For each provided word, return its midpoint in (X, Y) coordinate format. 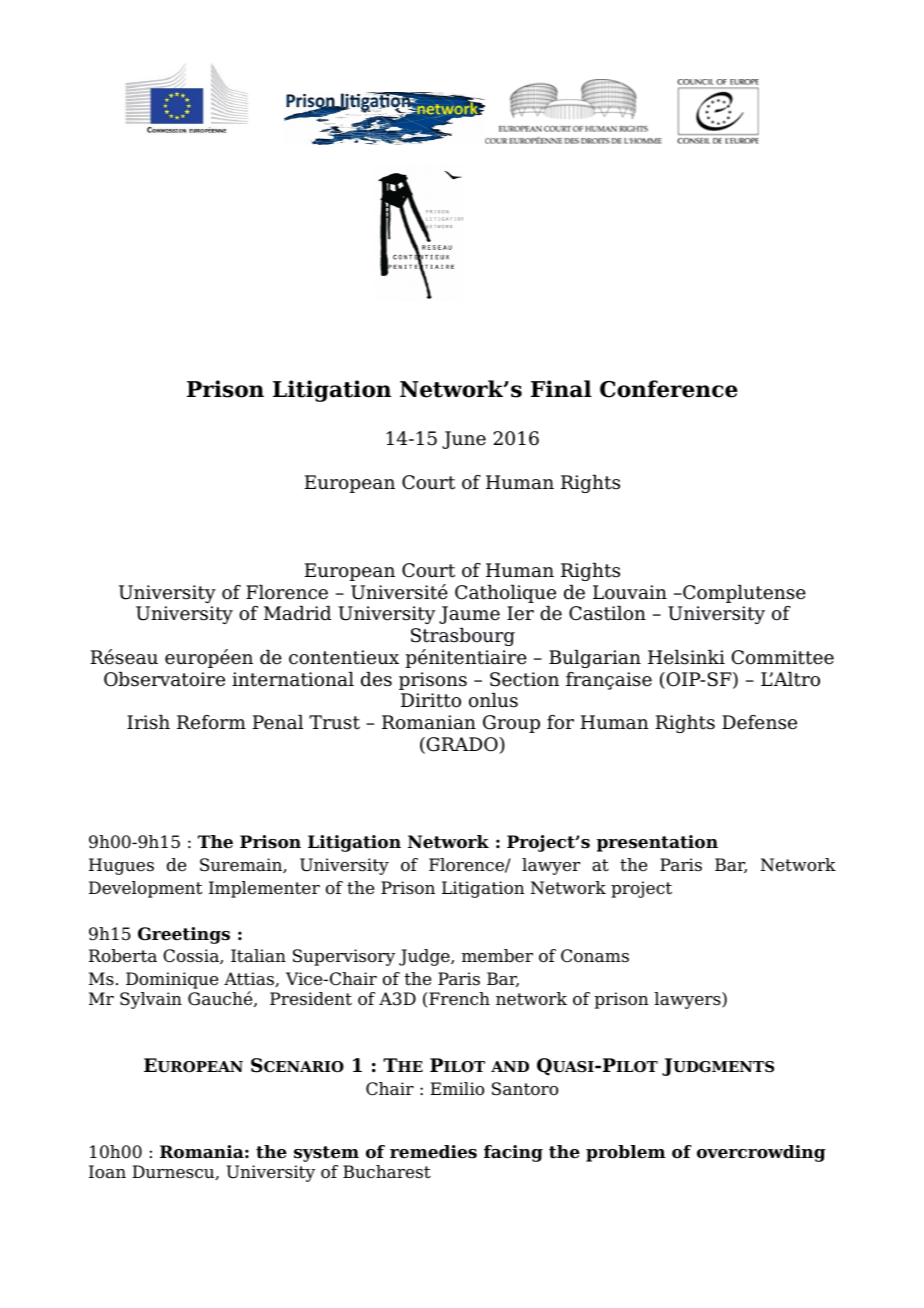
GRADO (462, 744)
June (464, 440)
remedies (433, 1152)
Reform (211, 722)
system (326, 1154)
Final (561, 389)
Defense (759, 722)
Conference (669, 389)
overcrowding (761, 1153)
